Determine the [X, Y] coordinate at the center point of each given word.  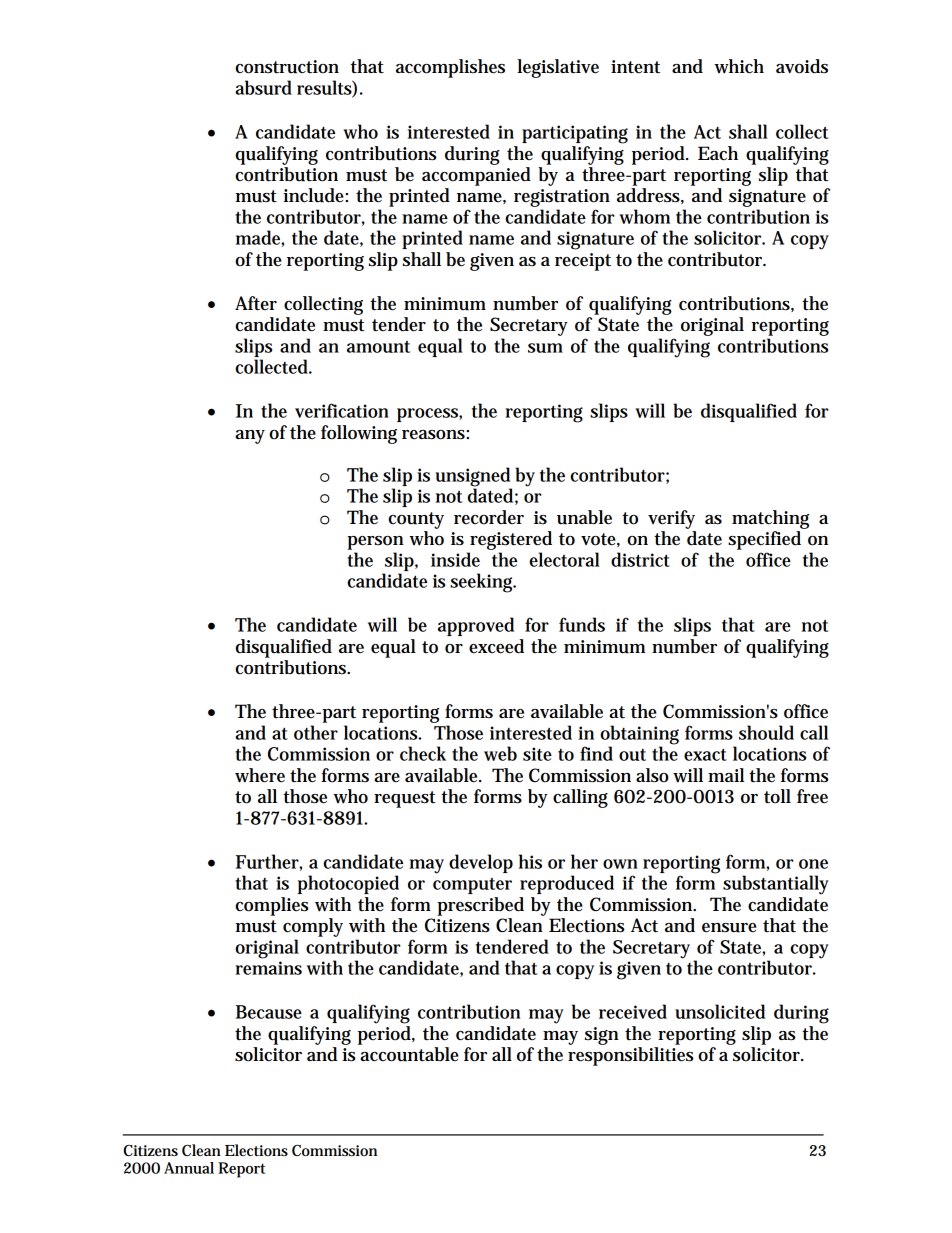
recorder [489, 517]
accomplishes [450, 68]
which [739, 66]
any [250, 437]
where [260, 775]
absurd [263, 87]
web [500, 753]
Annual [189, 1168]
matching [770, 519]
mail [726, 775]
